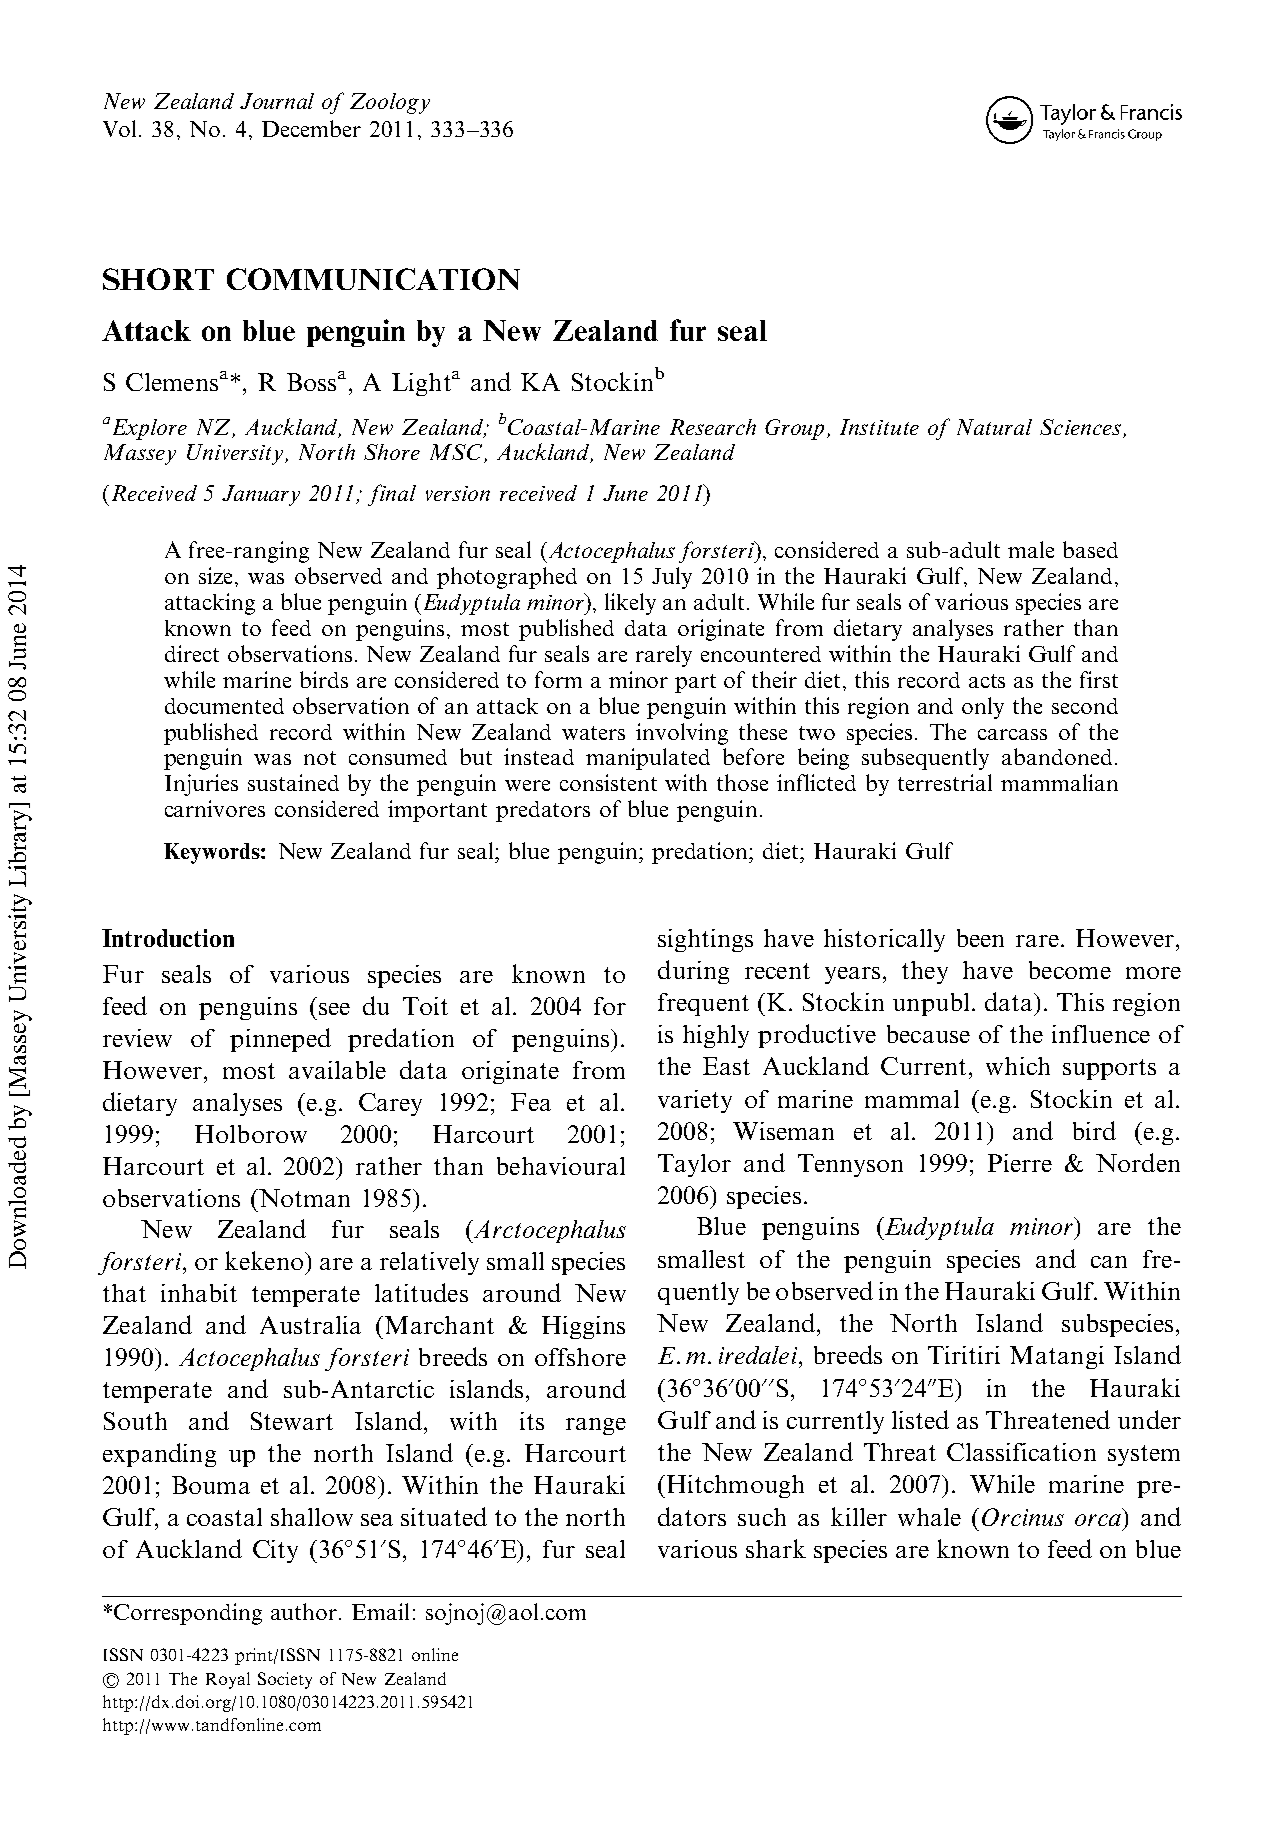 This screenshot has width=1281, height=1826. Describe the element at coordinates (277, 101) in the screenshot. I see `Journal` at that location.
